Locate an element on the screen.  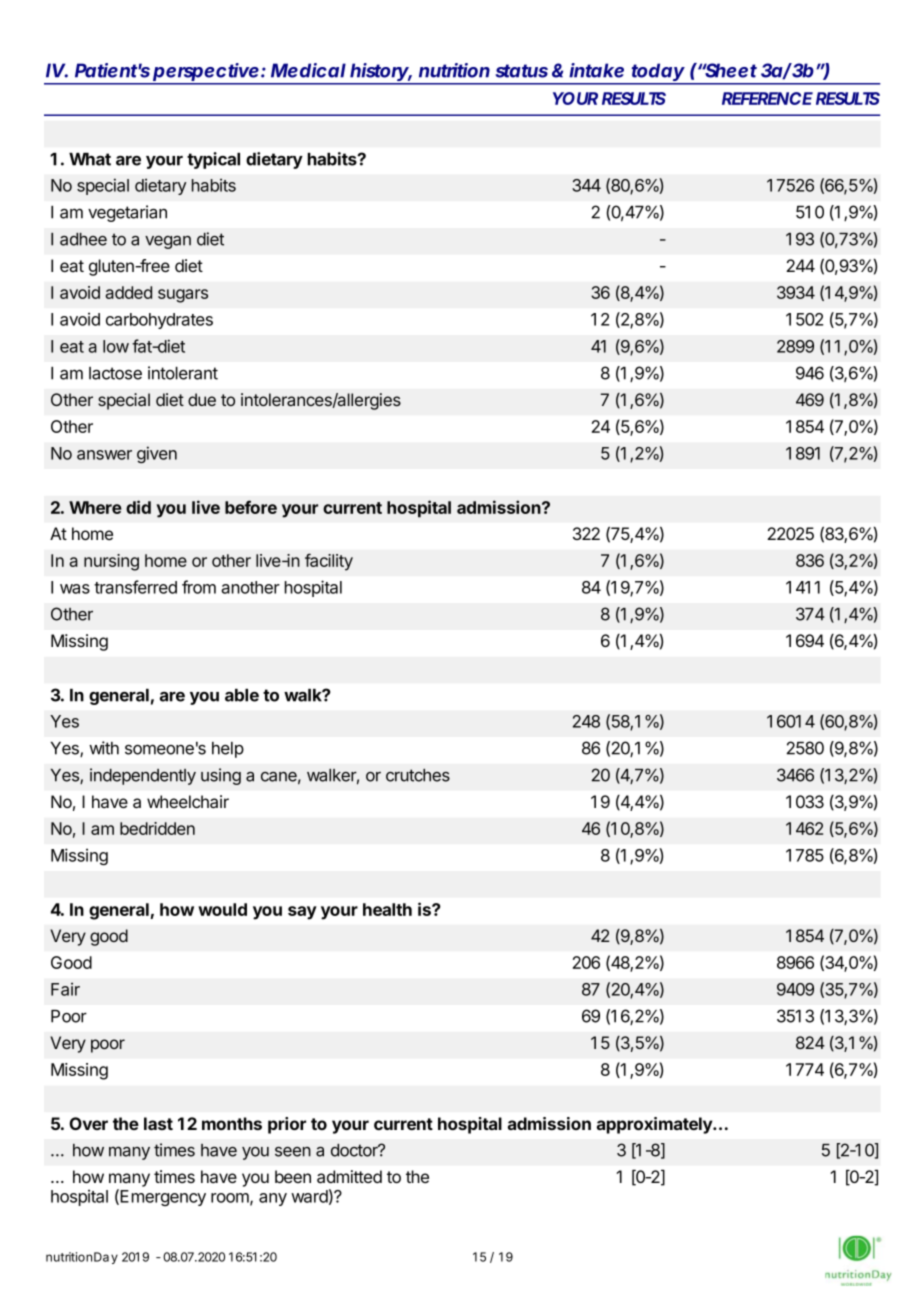
before is located at coordinates (251, 507).
